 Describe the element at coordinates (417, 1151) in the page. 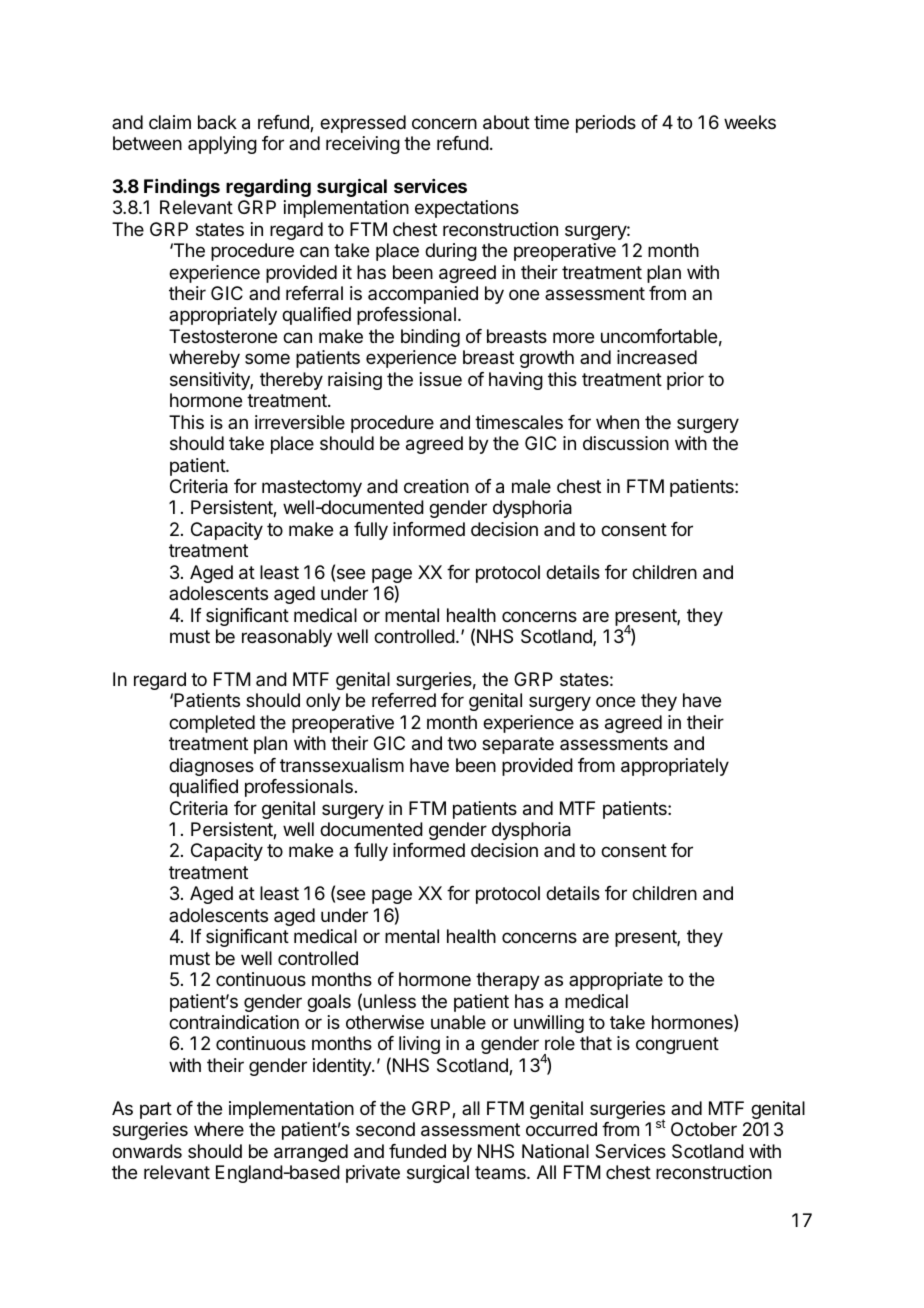

I see `funded` at that location.
